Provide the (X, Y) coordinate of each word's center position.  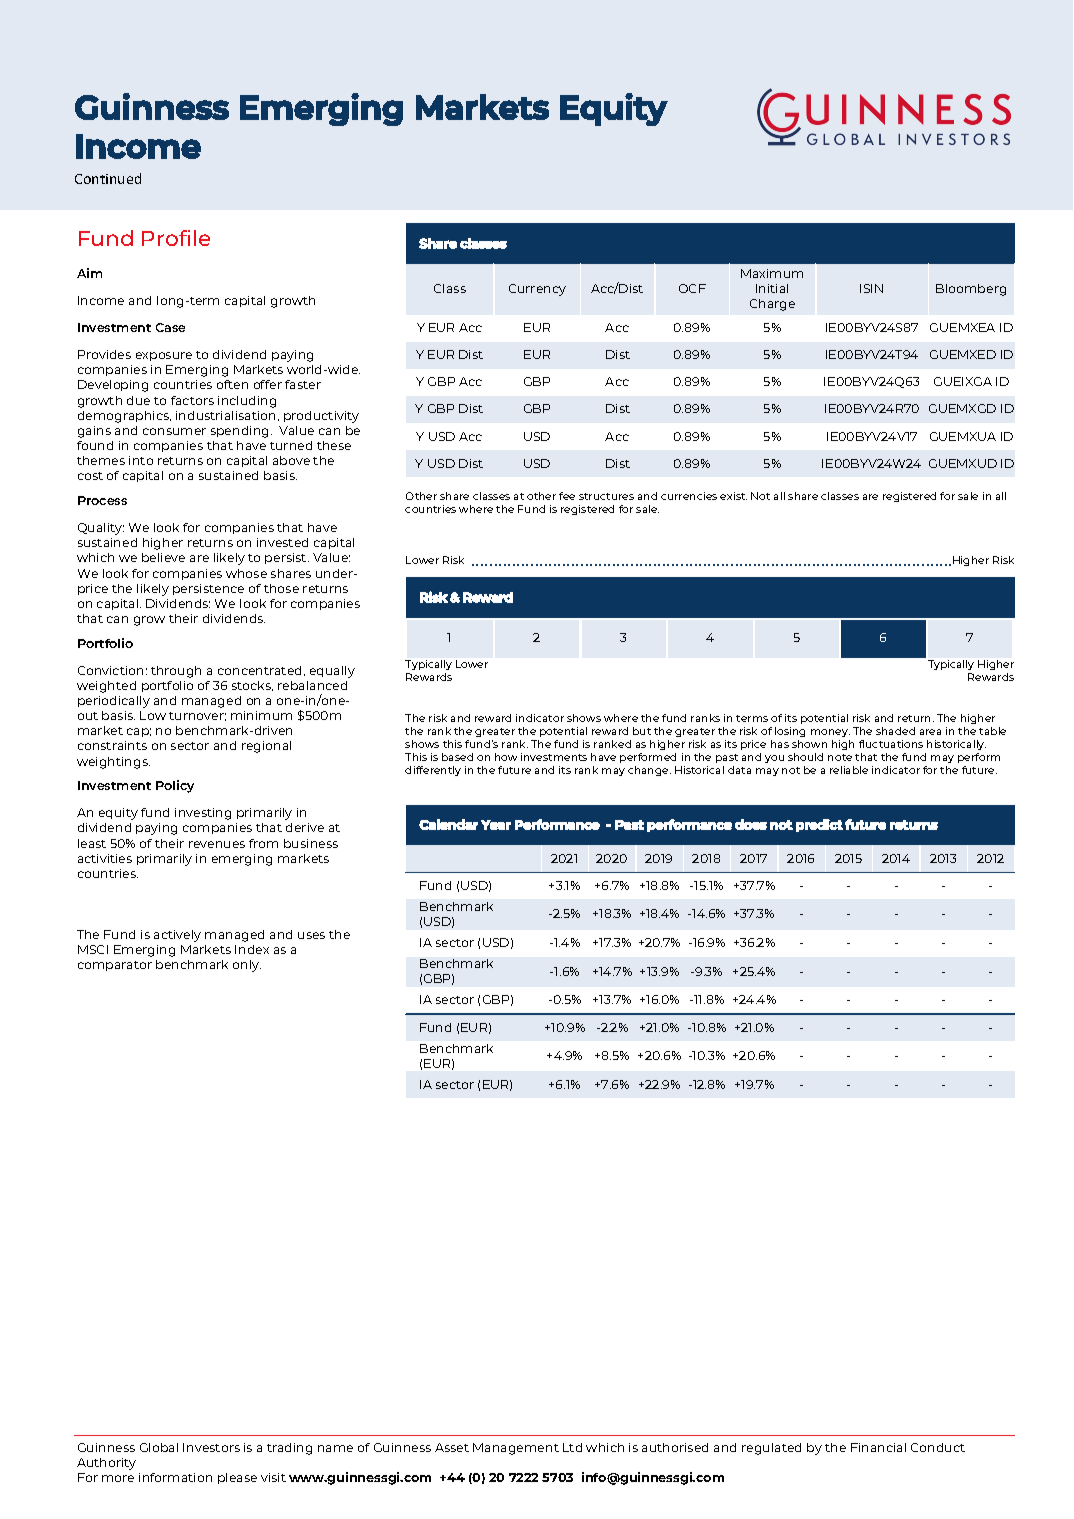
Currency (537, 290)
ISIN (871, 288)
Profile (176, 238)
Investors (211, 1447)
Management (516, 1449)
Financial (878, 1447)
